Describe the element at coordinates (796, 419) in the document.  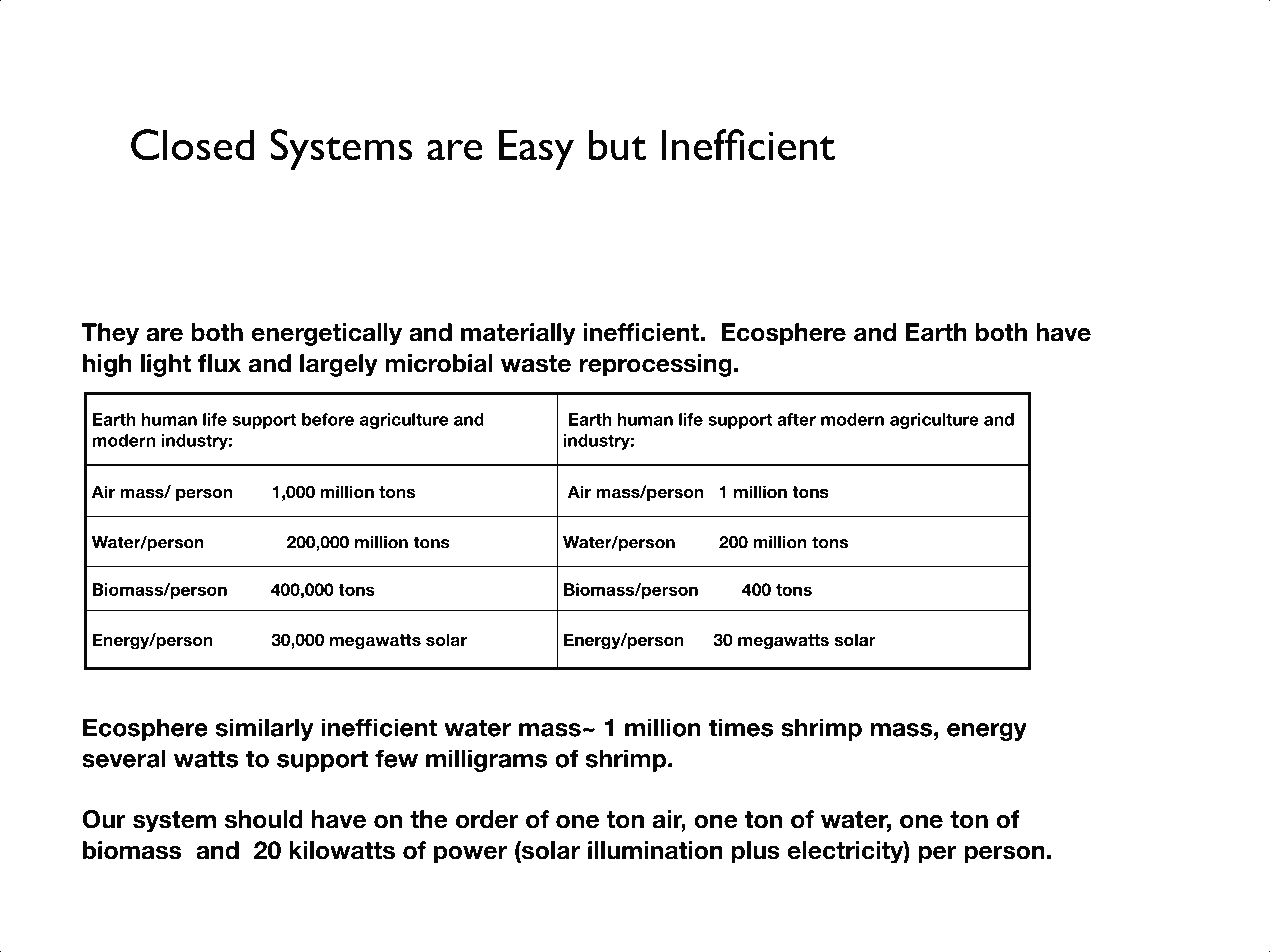
I see `after` at that location.
